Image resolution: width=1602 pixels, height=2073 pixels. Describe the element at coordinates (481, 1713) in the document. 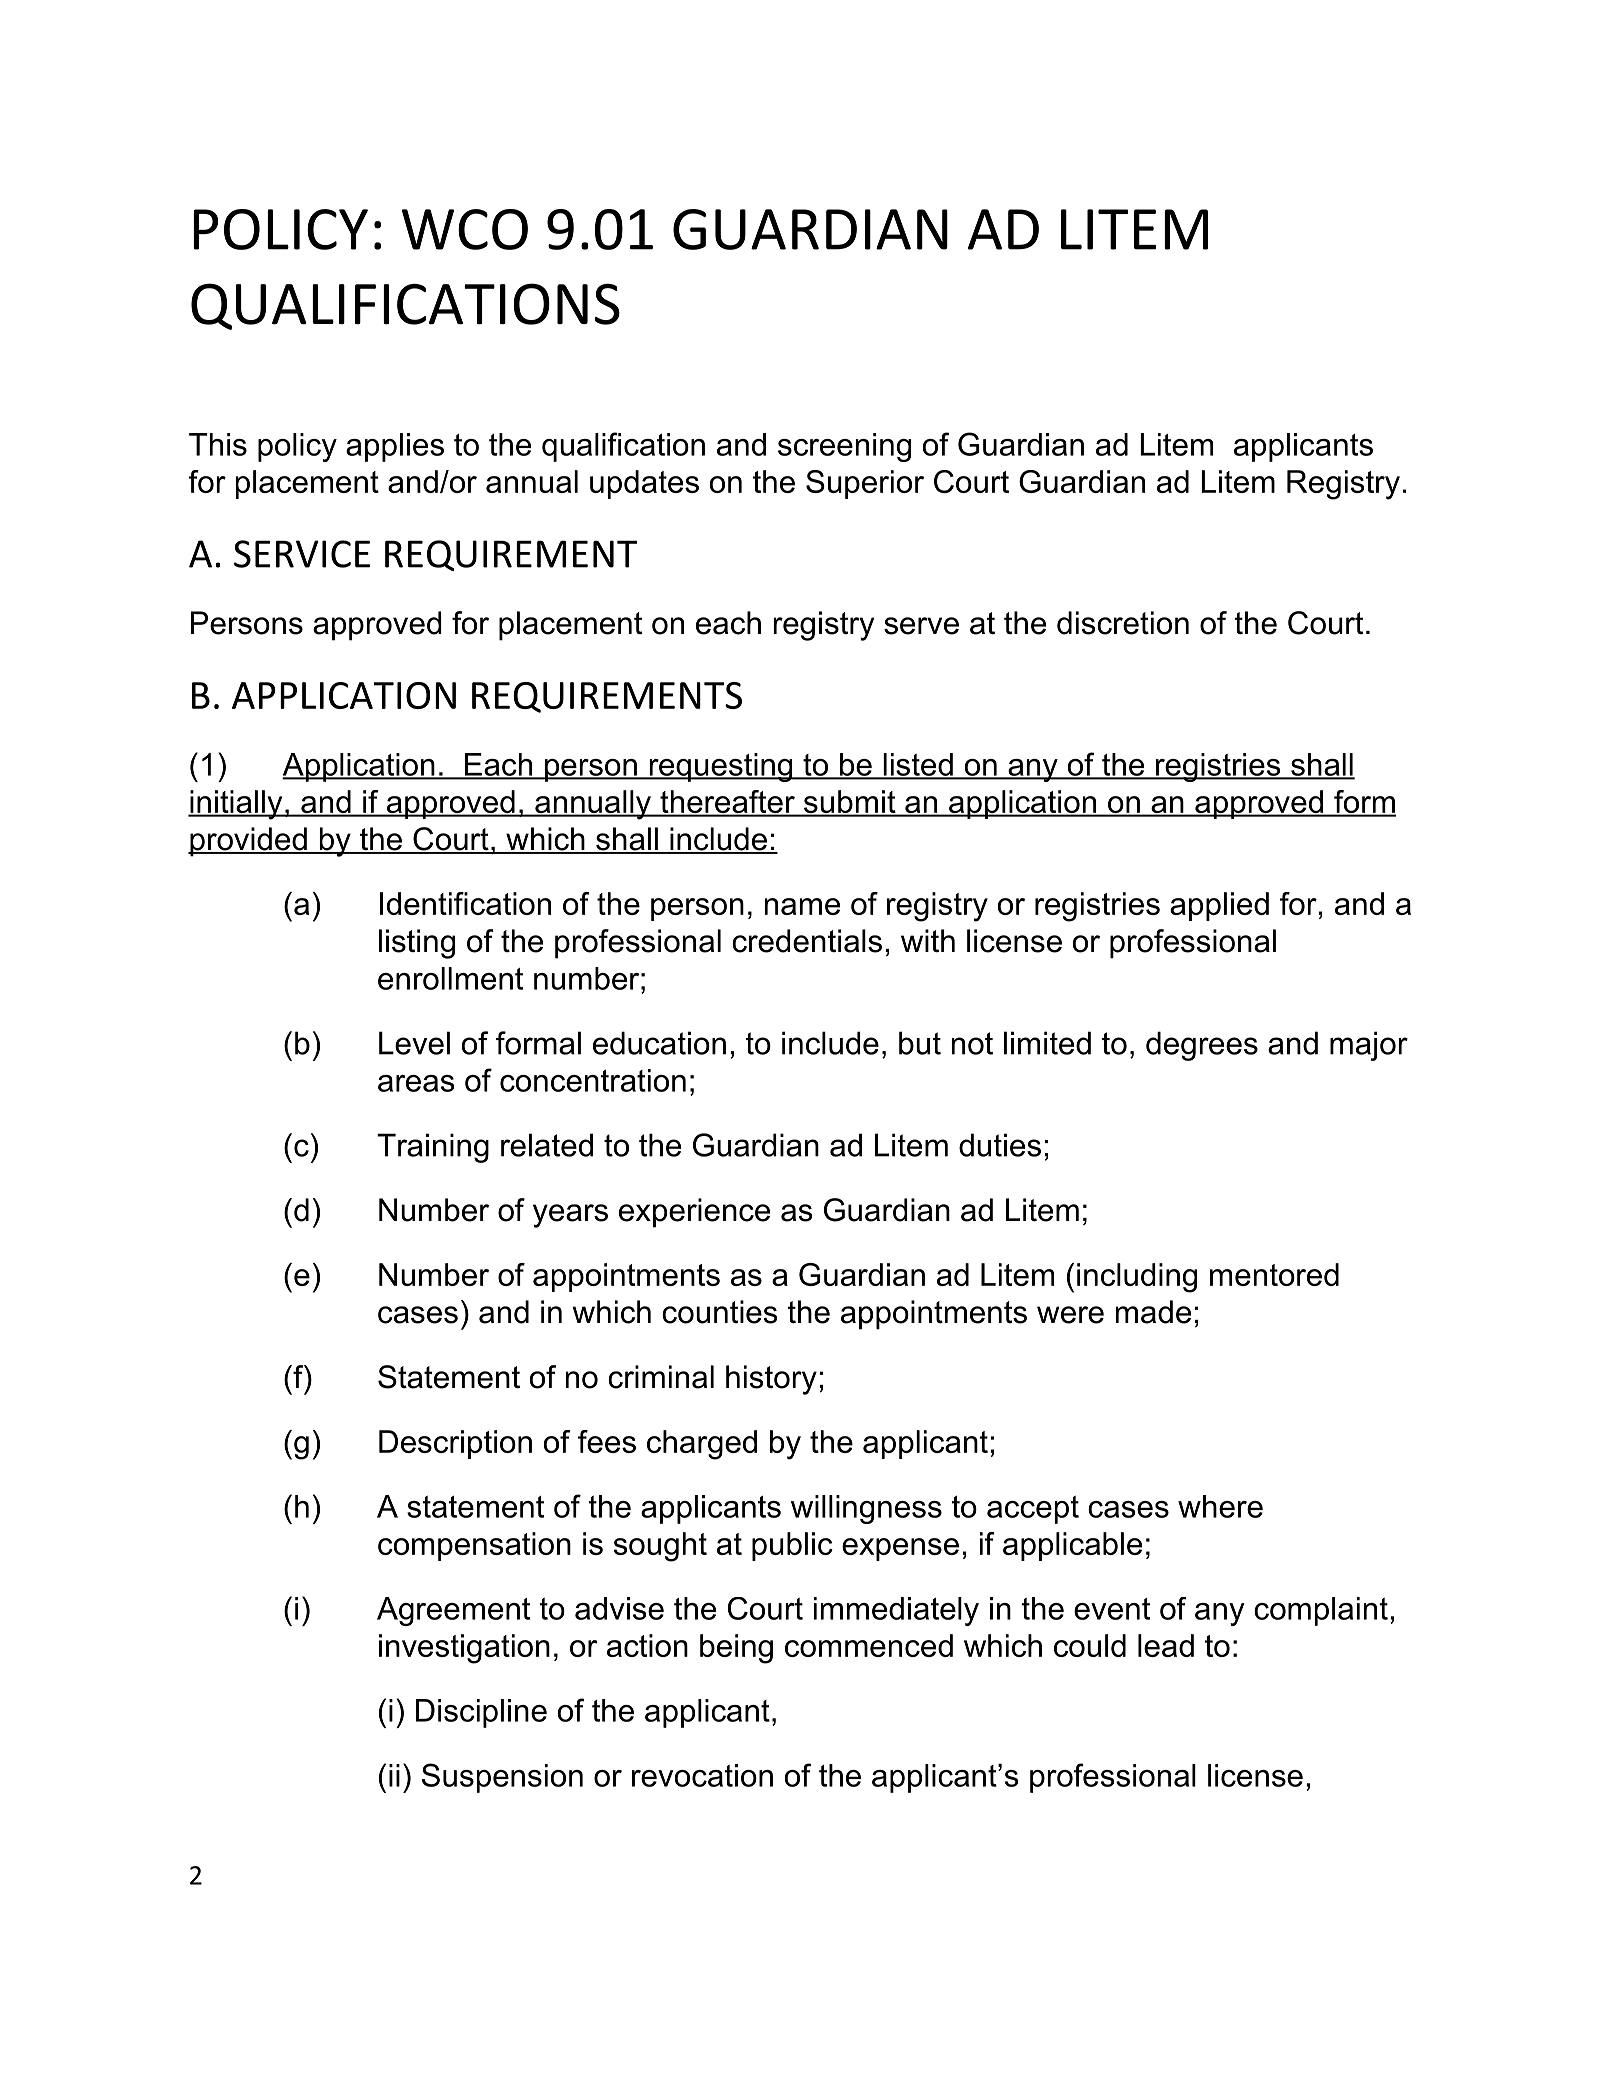

I see `Discipline` at that location.
